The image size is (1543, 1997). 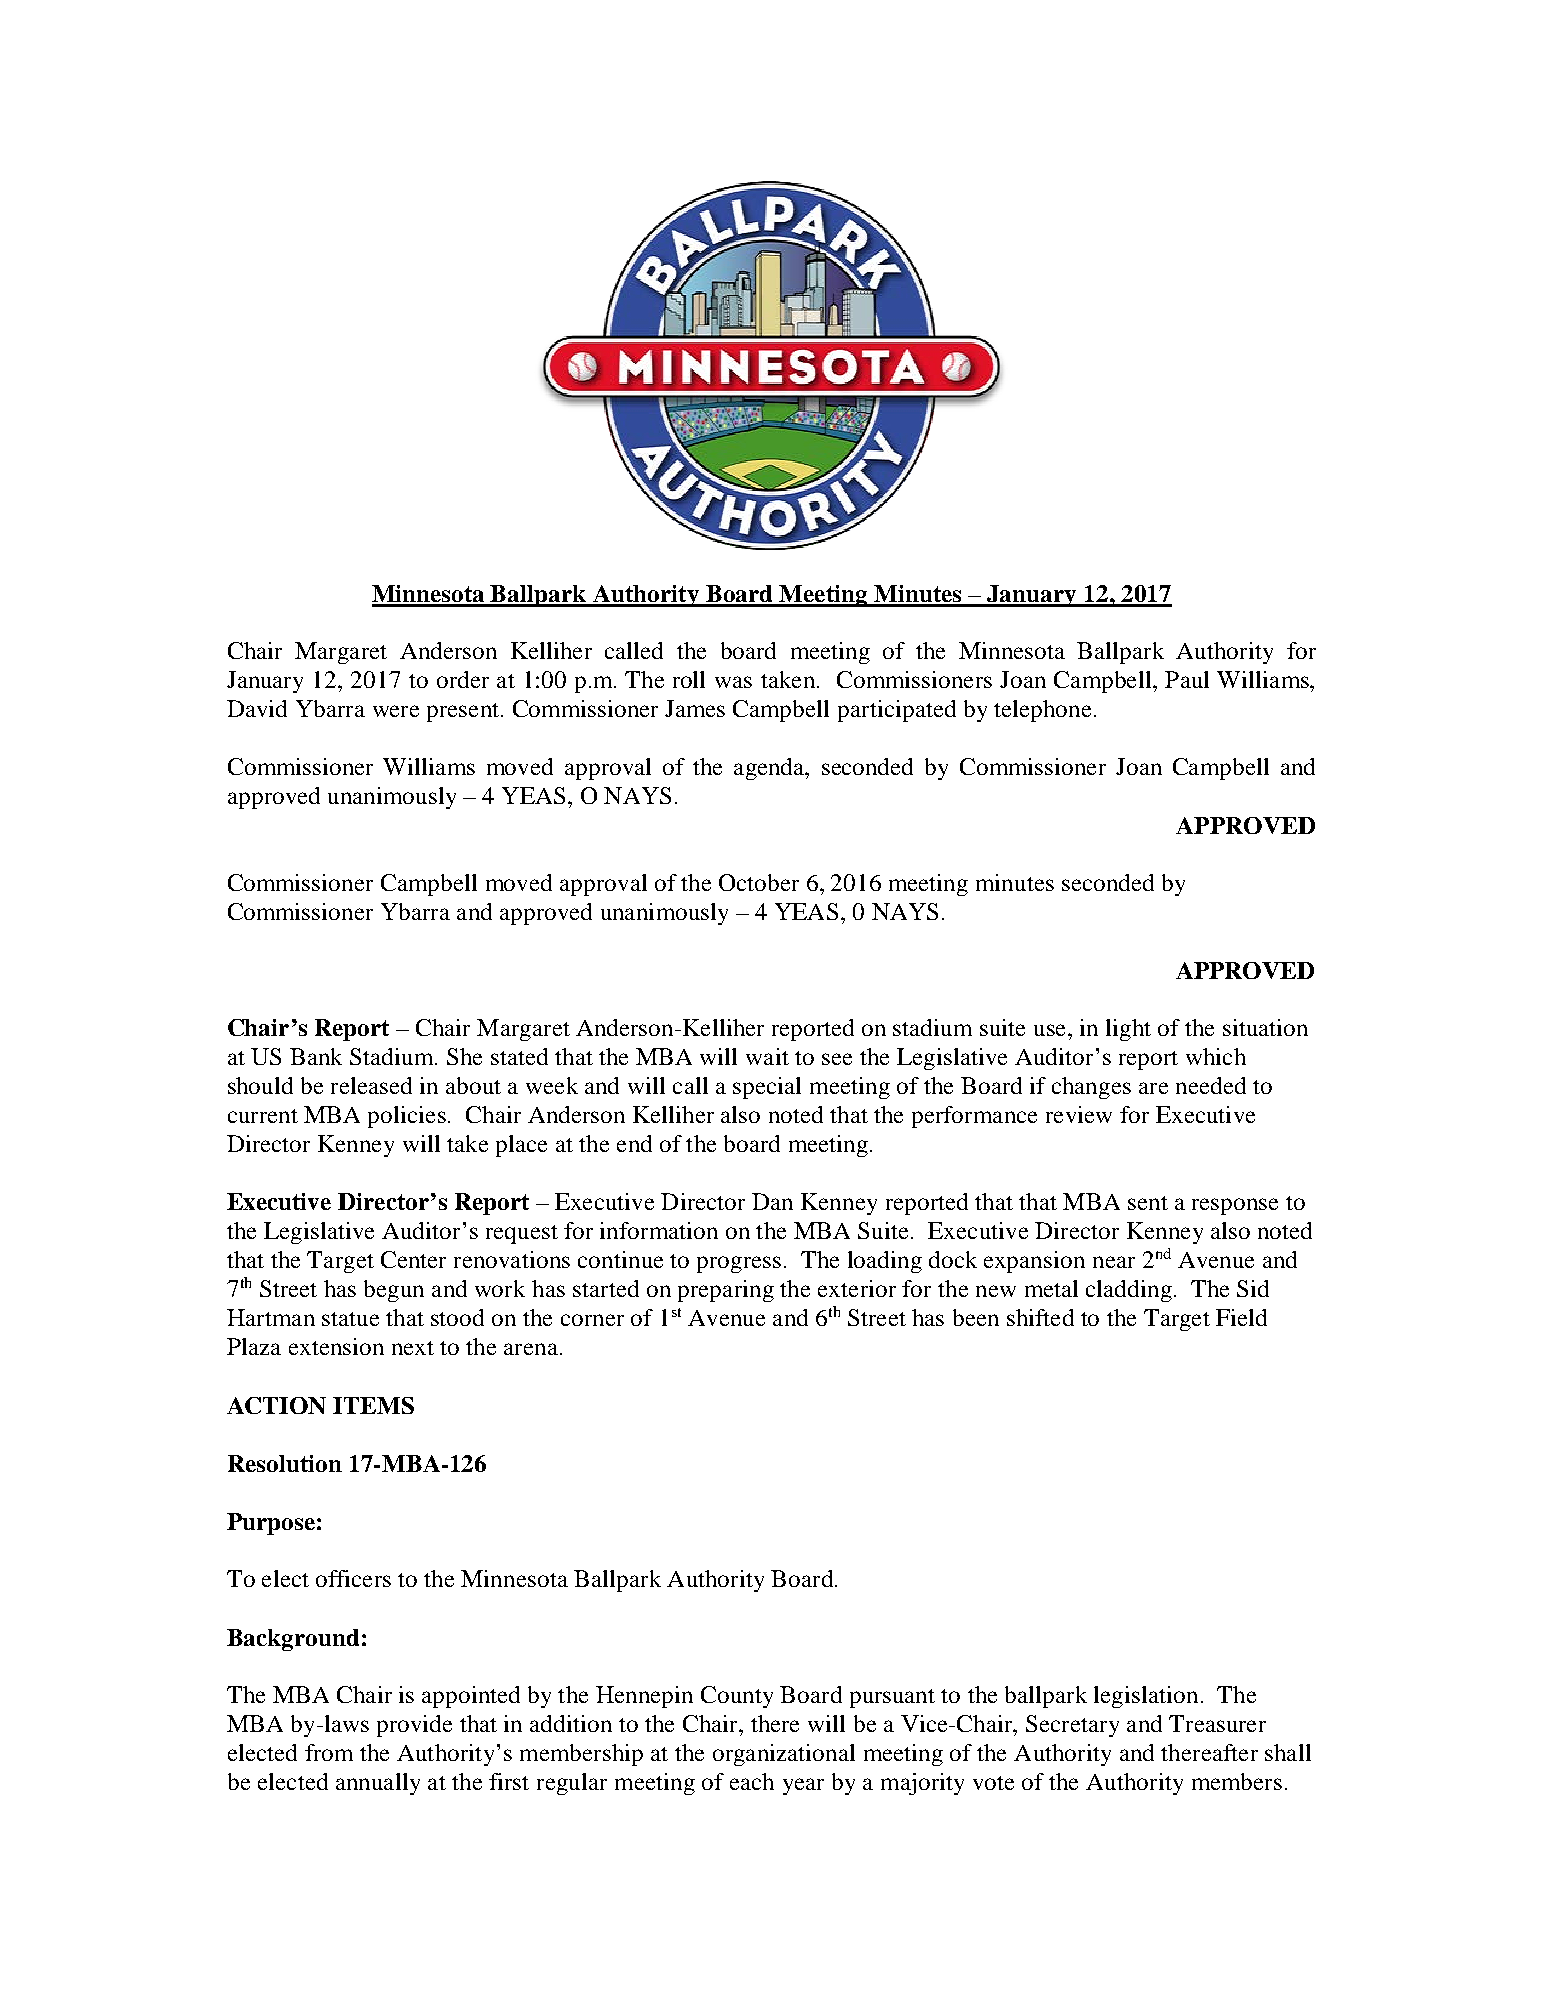 I want to click on special, so click(x=767, y=1088).
